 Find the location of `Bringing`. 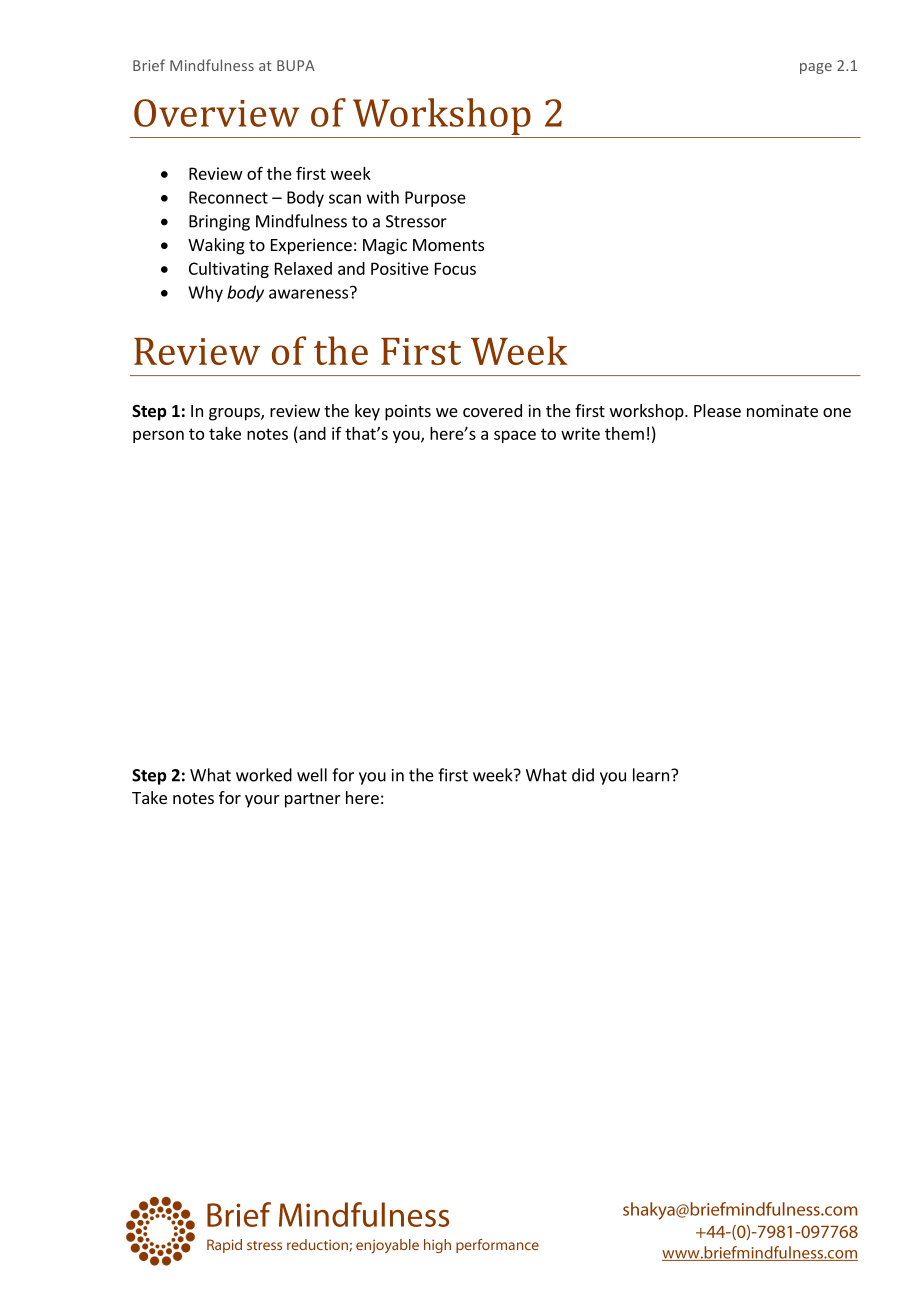

Bringing is located at coordinates (219, 223).
